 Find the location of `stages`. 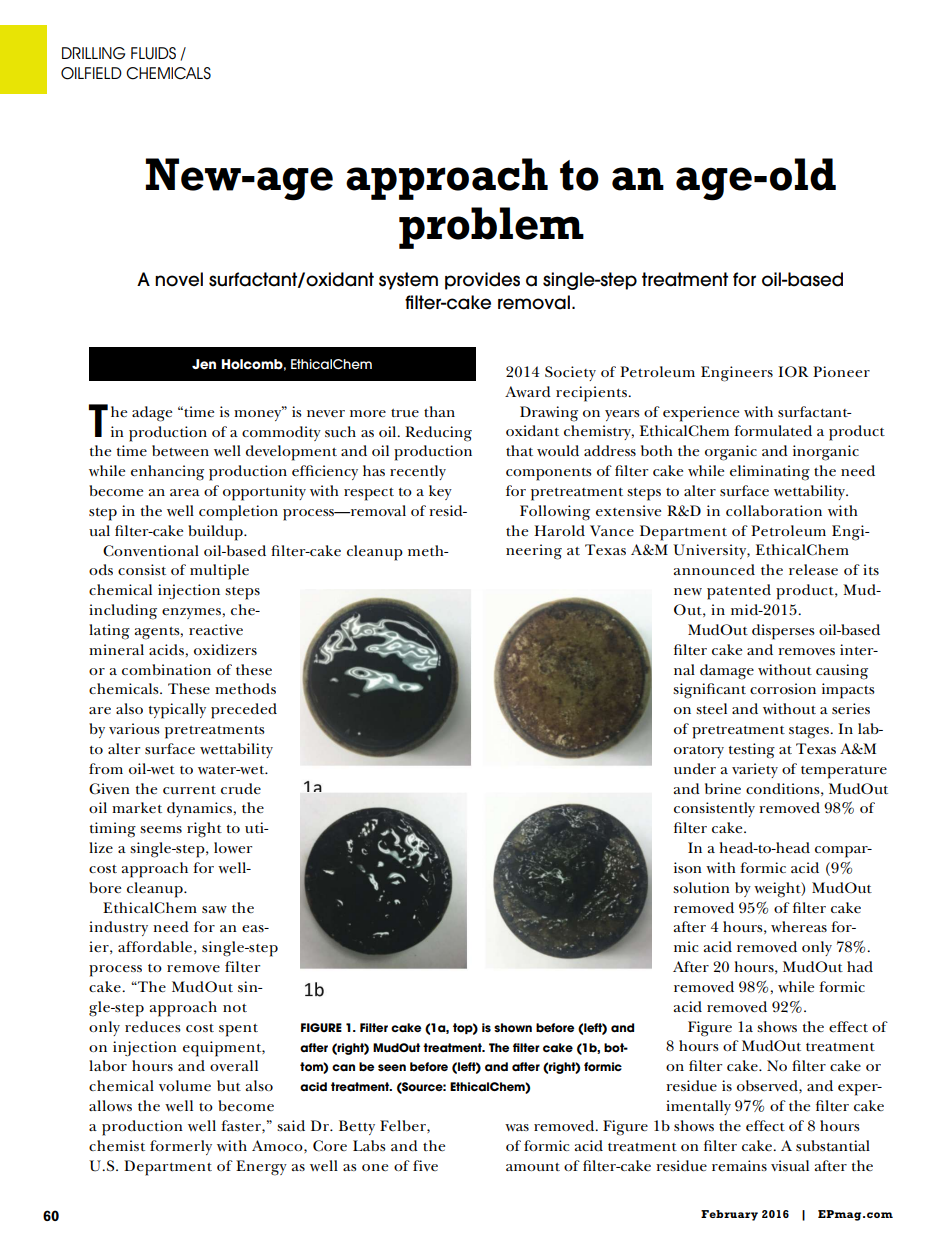

stages is located at coordinates (810, 732).
